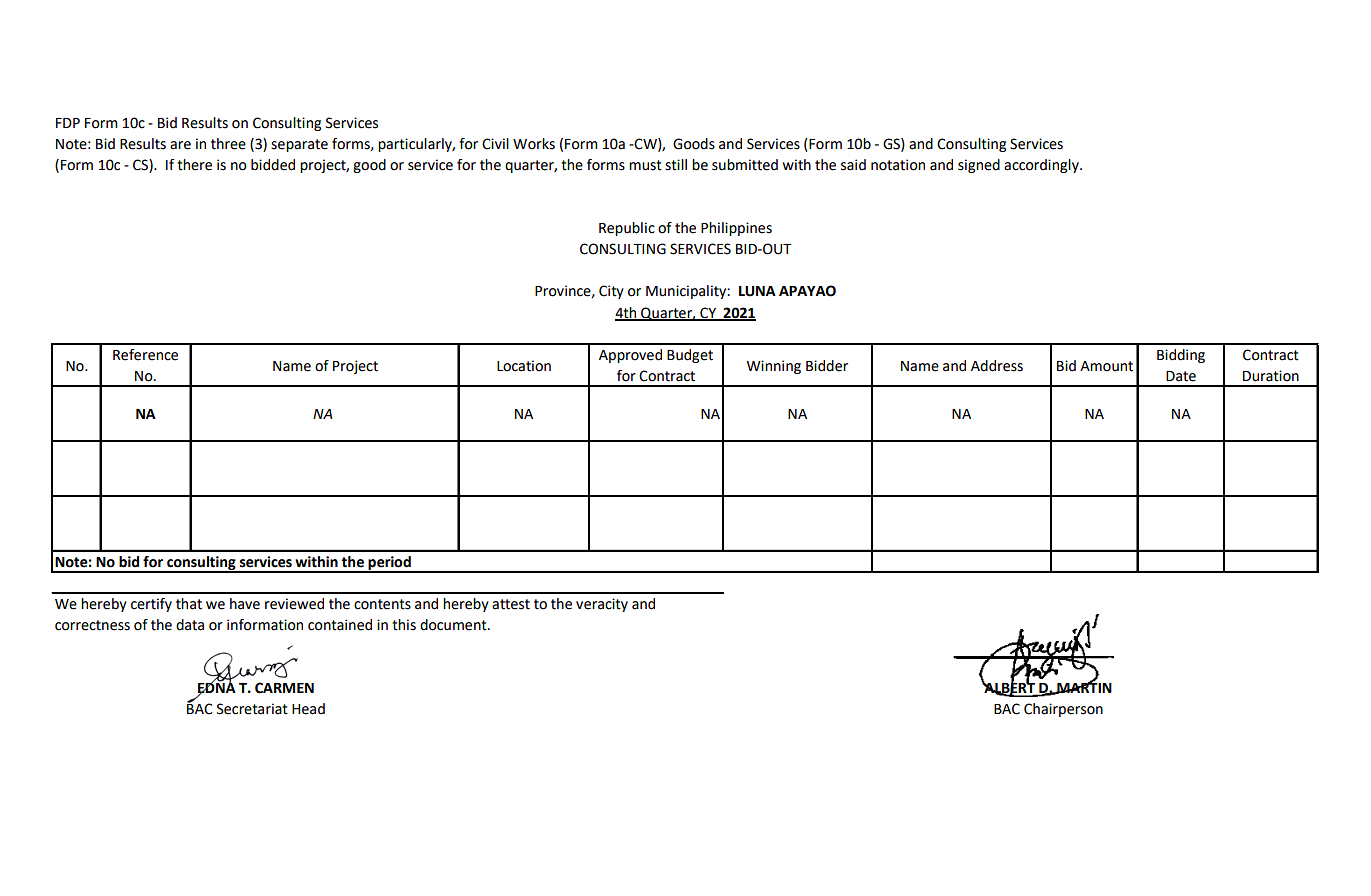 The height and width of the screenshot is (896, 1371). I want to click on still, so click(676, 165).
